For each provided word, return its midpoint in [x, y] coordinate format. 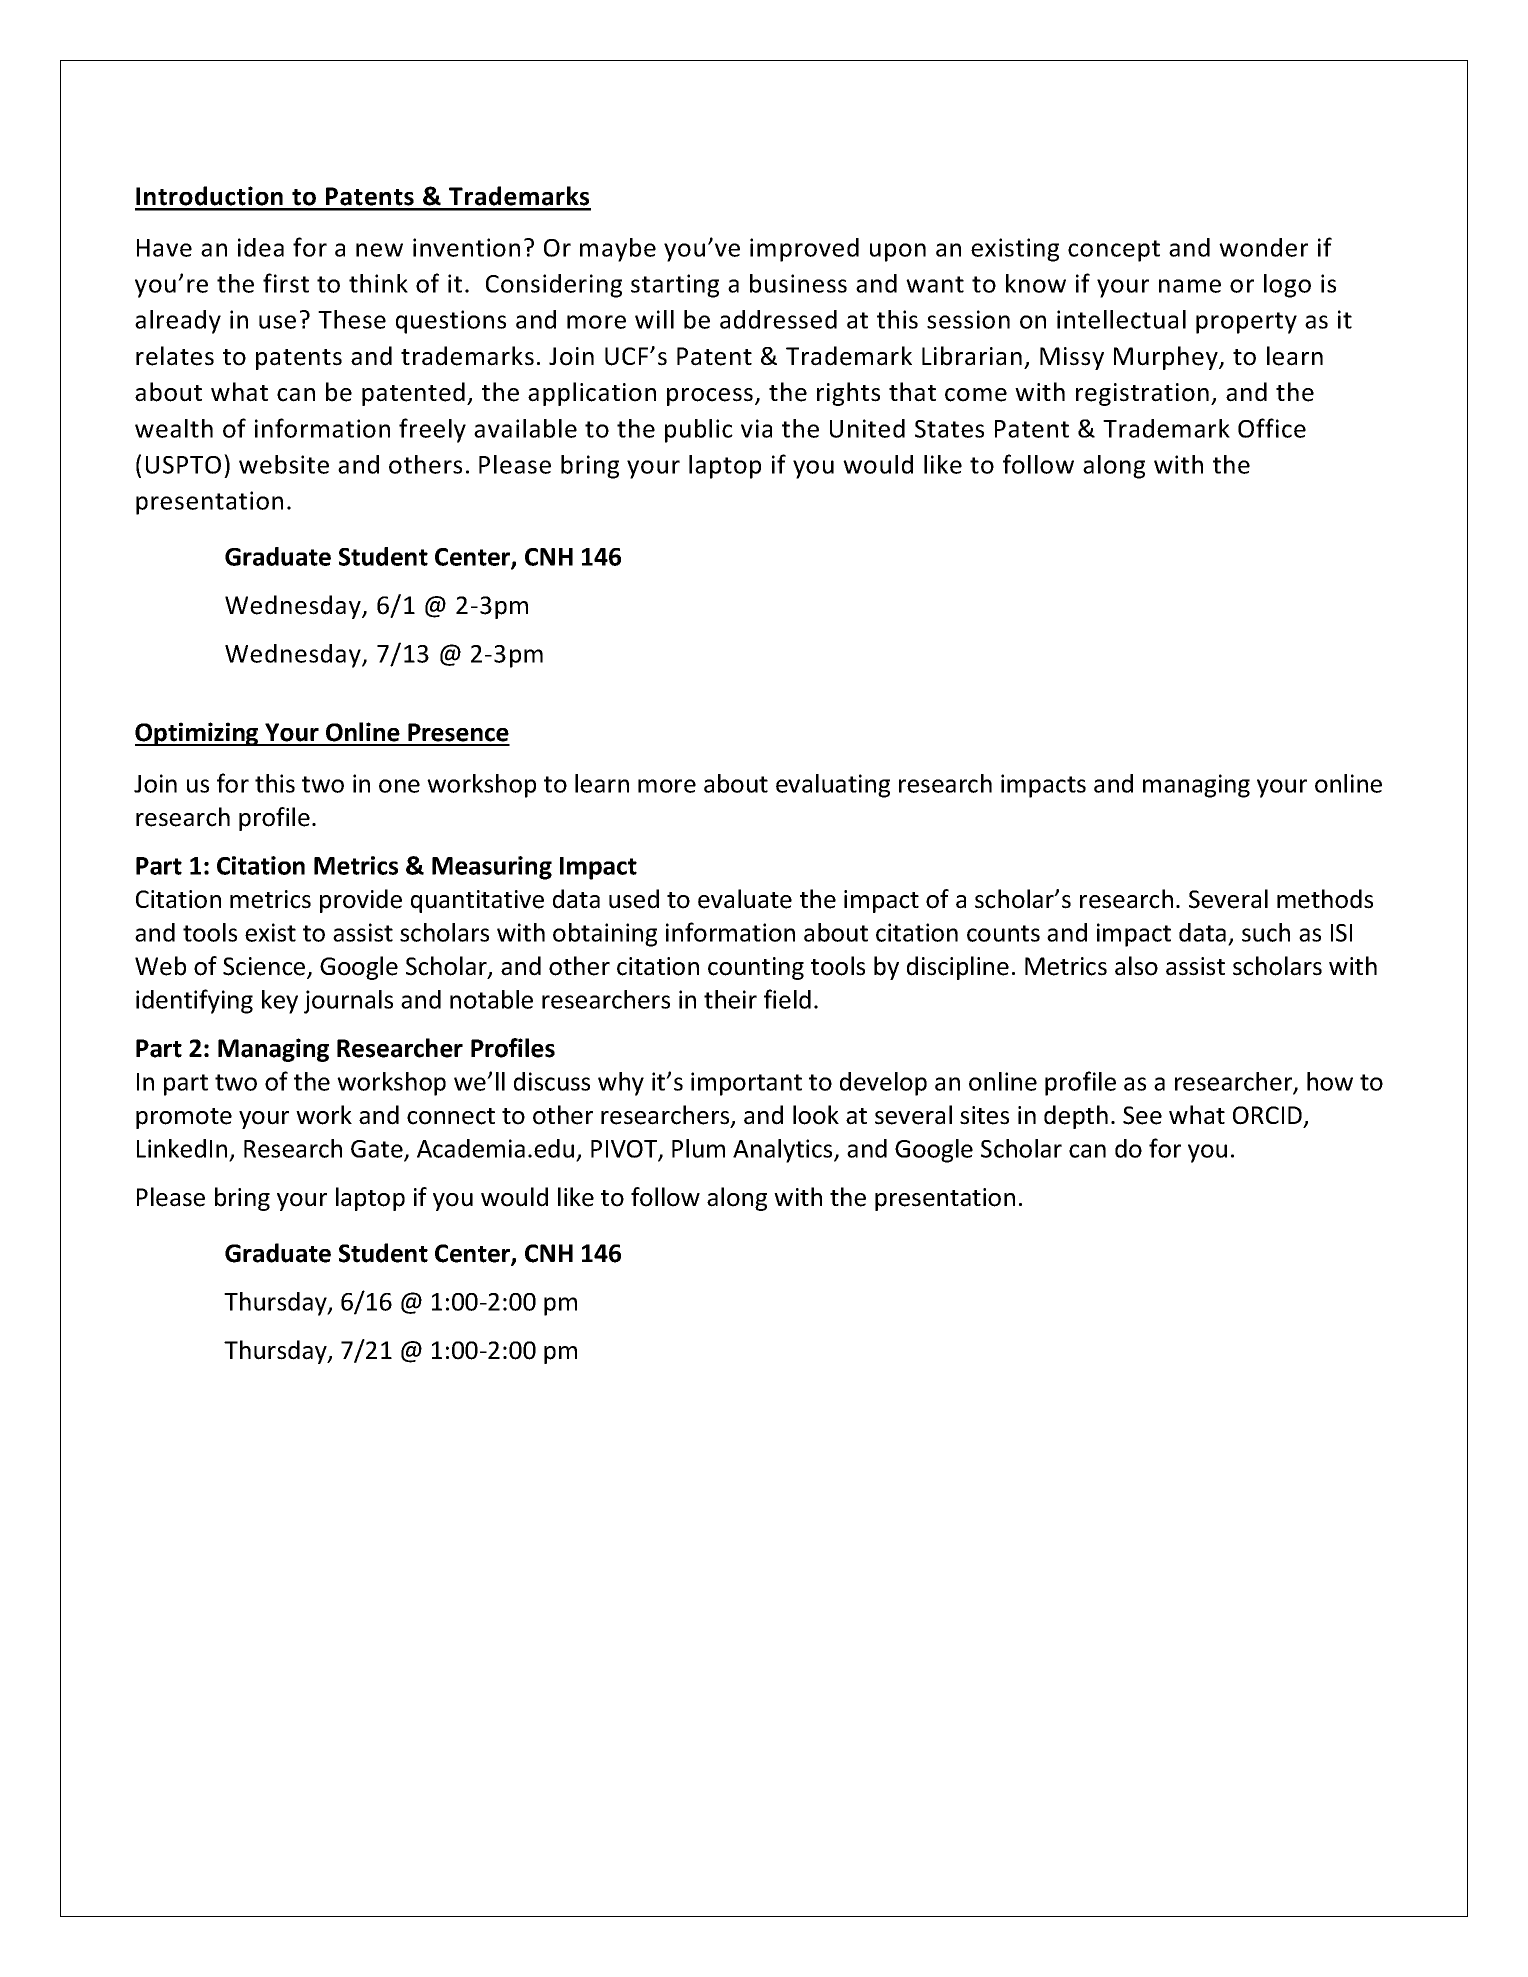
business [798, 283]
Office [1272, 428]
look [816, 1115]
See [1142, 1115]
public [699, 431]
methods [1325, 899]
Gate [378, 1150]
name [1190, 286]
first [286, 283]
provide [361, 901]
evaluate [745, 899]
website [284, 464]
